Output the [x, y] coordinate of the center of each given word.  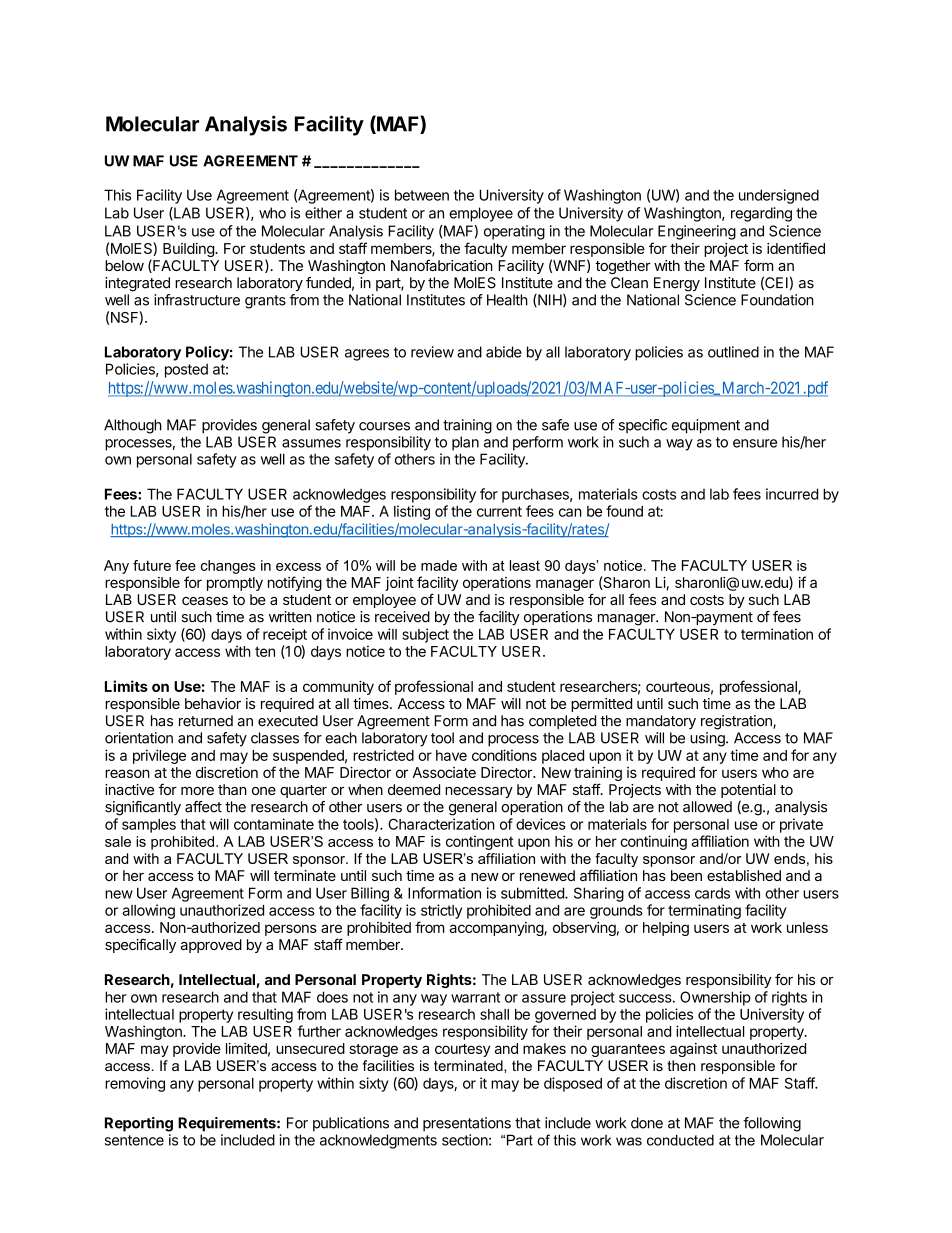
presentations [467, 1124]
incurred [792, 494]
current [499, 511]
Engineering [697, 232]
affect [203, 807]
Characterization [441, 824]
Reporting [139, 1124]
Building [189, 250]
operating [514, 232]
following [772, 1124]
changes [228, 567]
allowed [707, 807]
